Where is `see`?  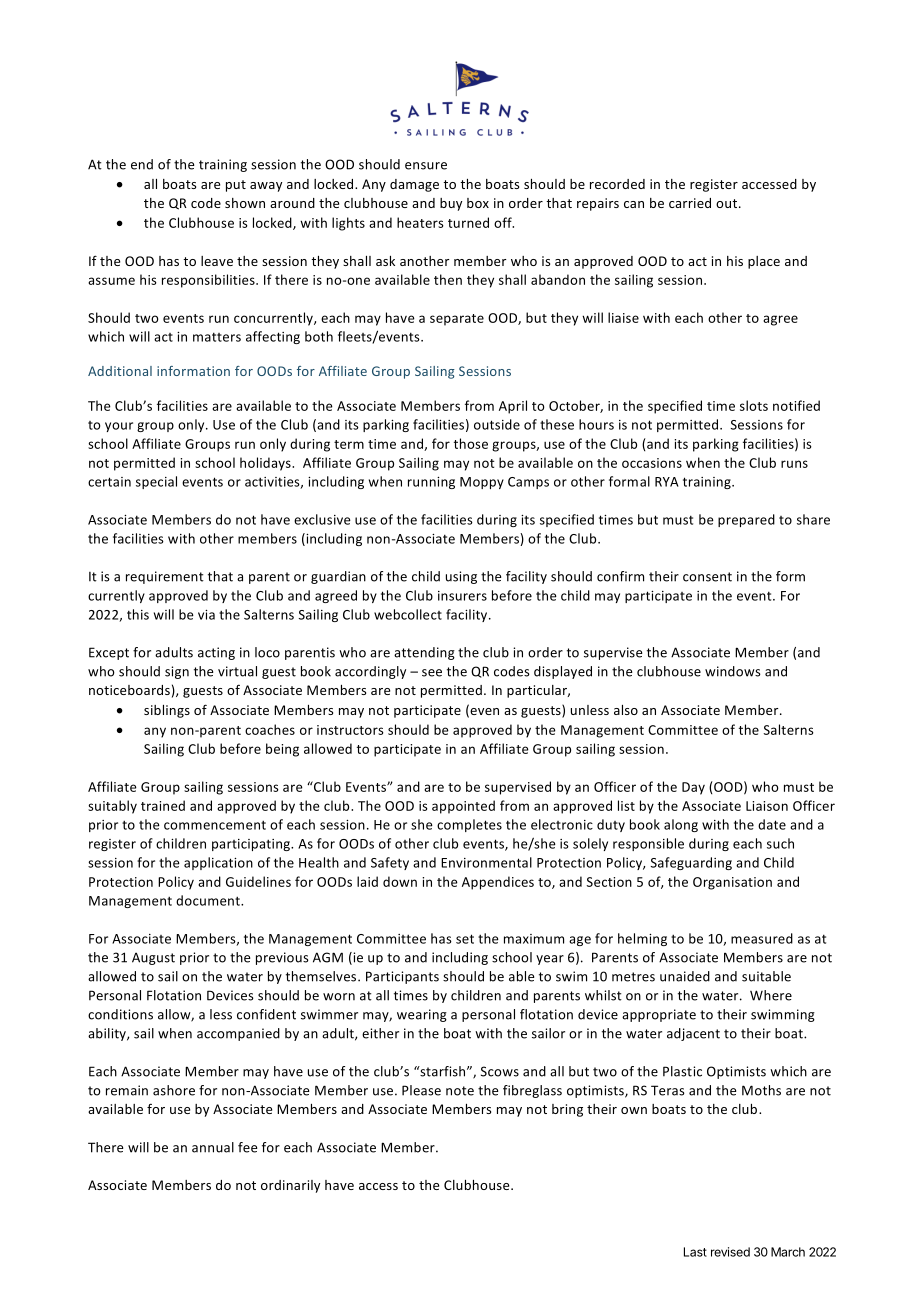 see is located at coordinates (432, 673).
